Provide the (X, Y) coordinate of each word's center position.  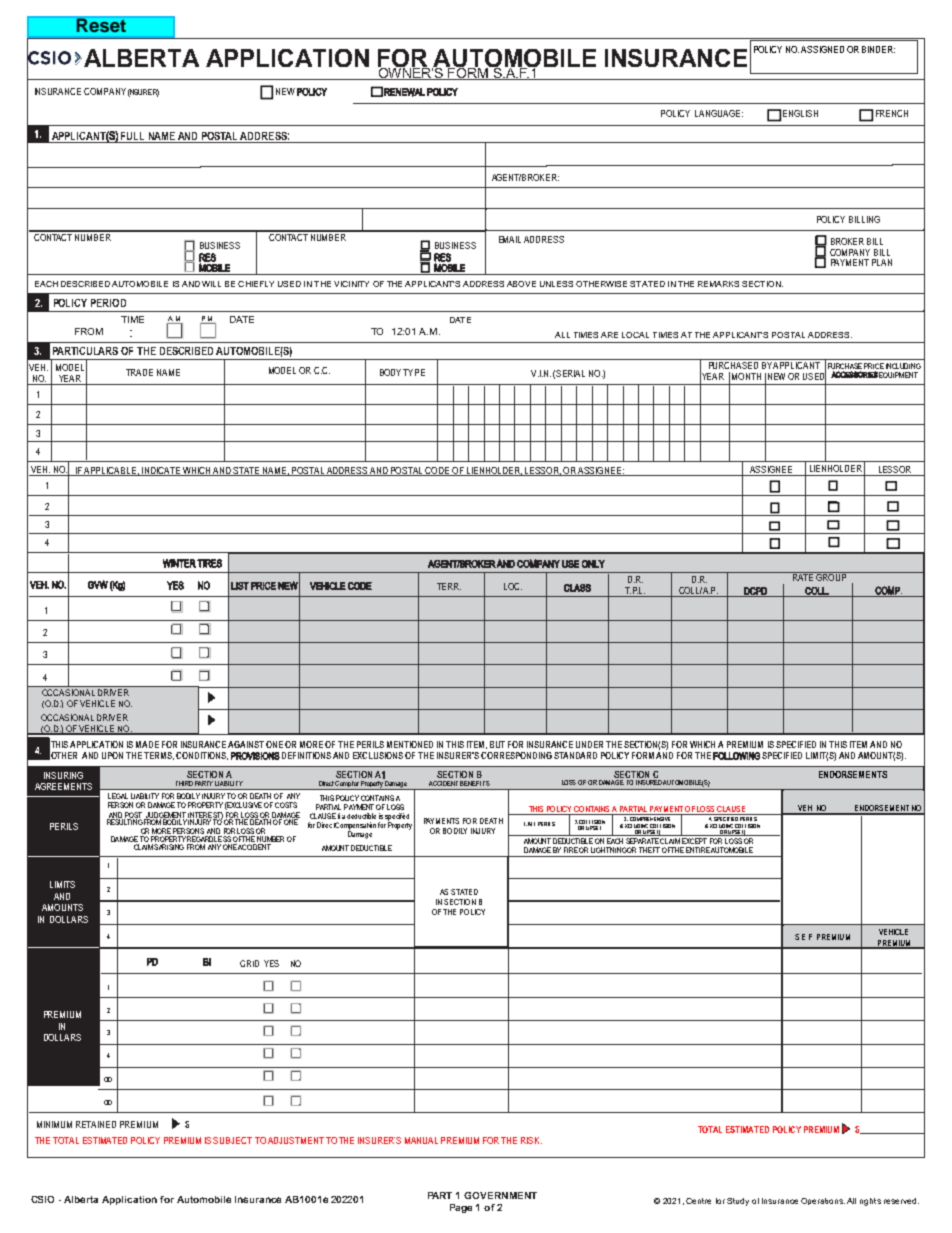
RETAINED (96, 1124)
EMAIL (510, 239)
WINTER (179, 563)
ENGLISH (800, 113)
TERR (449, 586)
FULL (132, 136)
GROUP (831, 576)
